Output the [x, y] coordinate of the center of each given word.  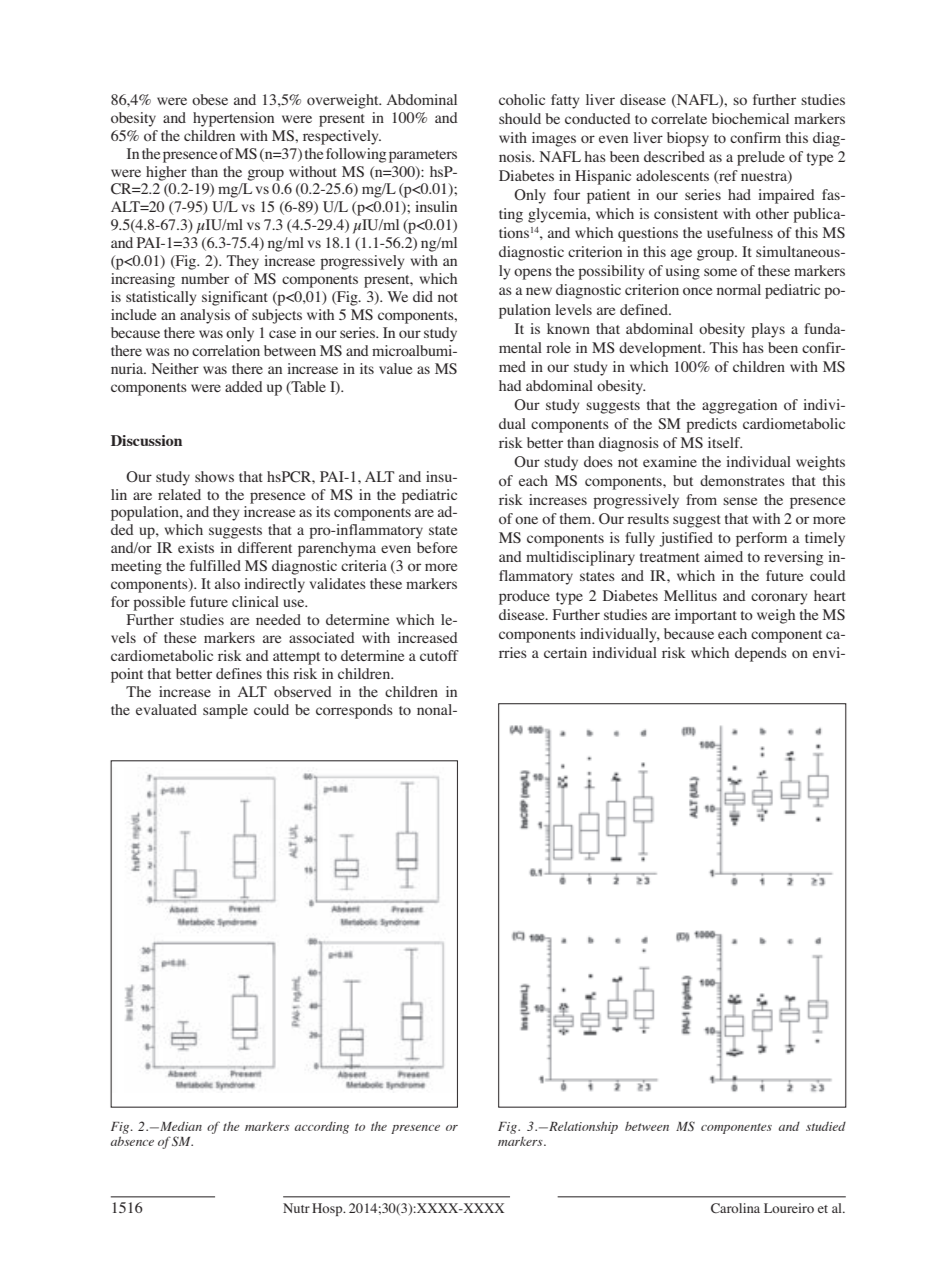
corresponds [354, 711]
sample [225, 711]
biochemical [750, 118]
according [321, 1128]
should [520, 118]
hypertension [233, 119]
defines [239, 673]
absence [132, 1141]
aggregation [739, 406]
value [395, 368]
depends [761, 654]
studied [826, 1126]
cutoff [439, 655]
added [244, 386]
